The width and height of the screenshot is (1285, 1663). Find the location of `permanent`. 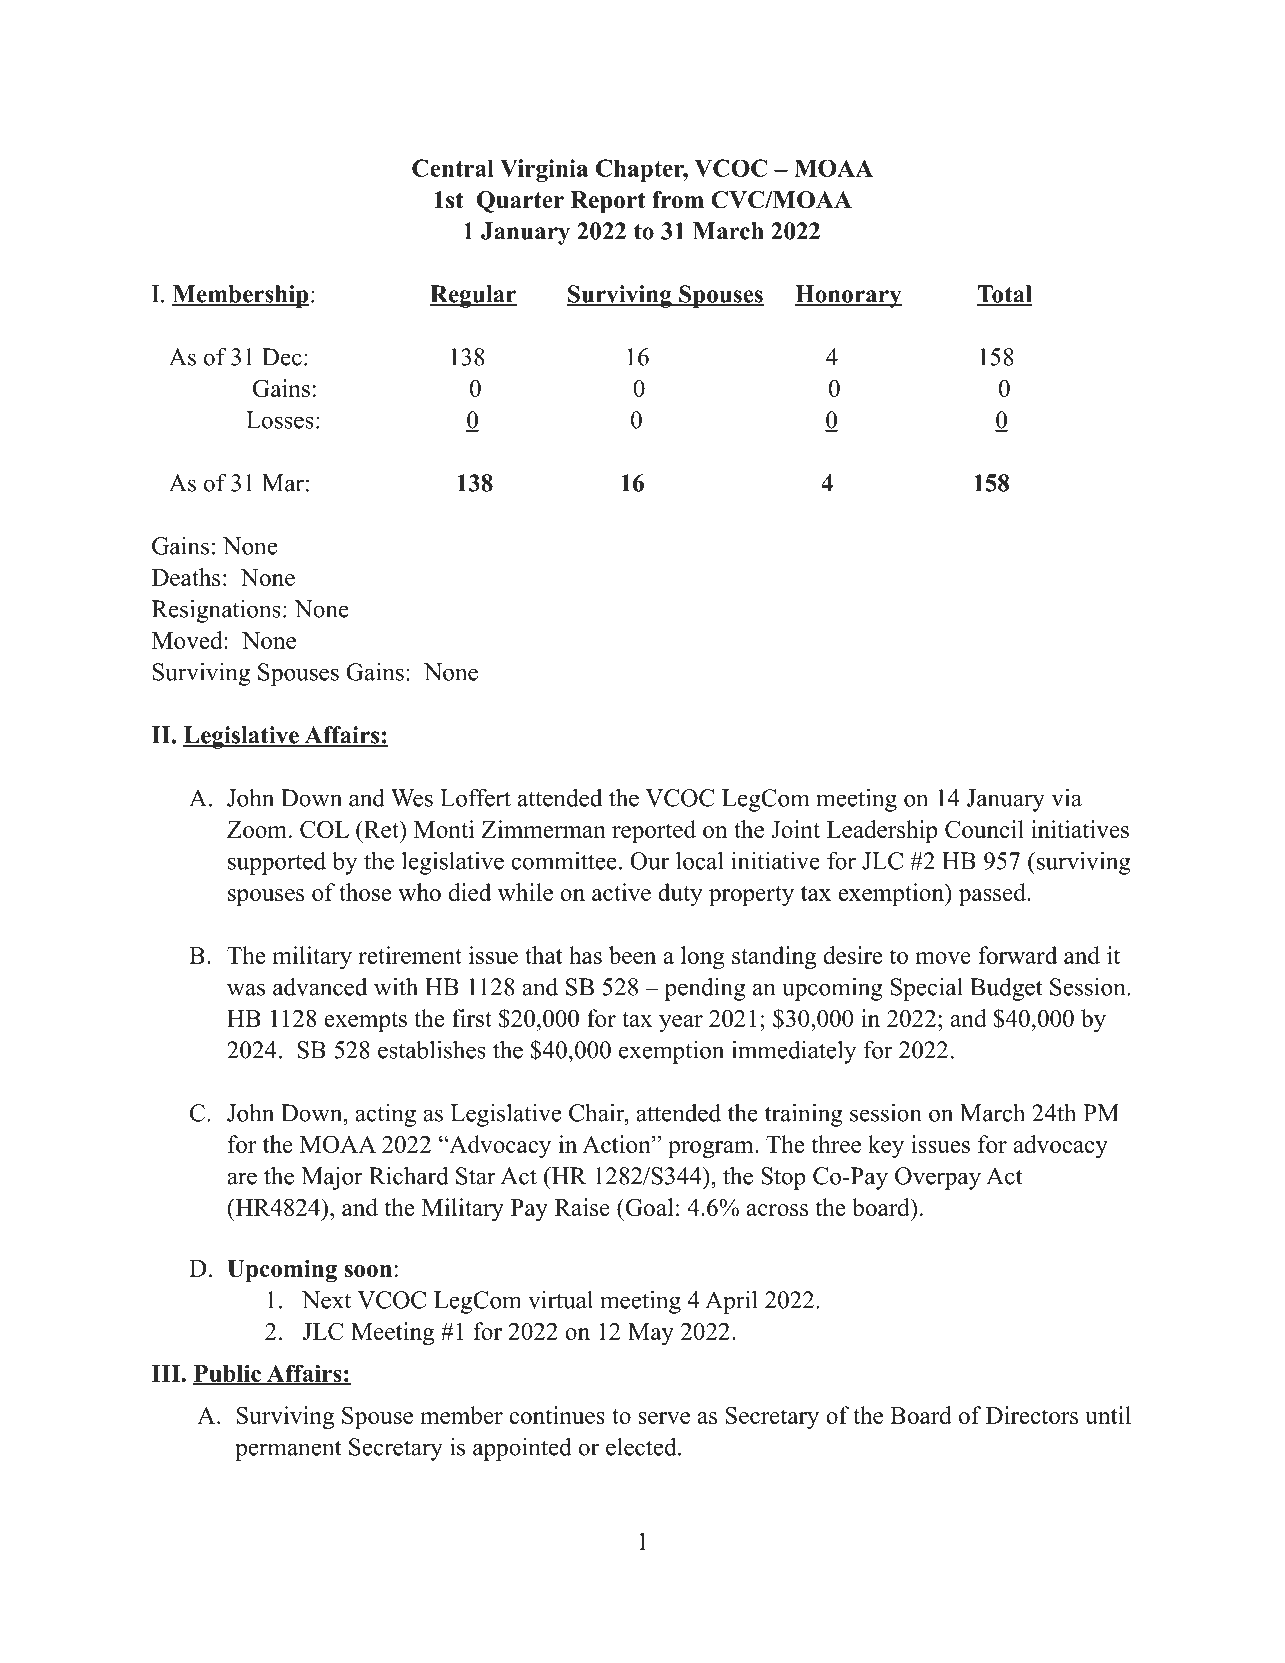

permanent is located at coordinates (288, 1450).
